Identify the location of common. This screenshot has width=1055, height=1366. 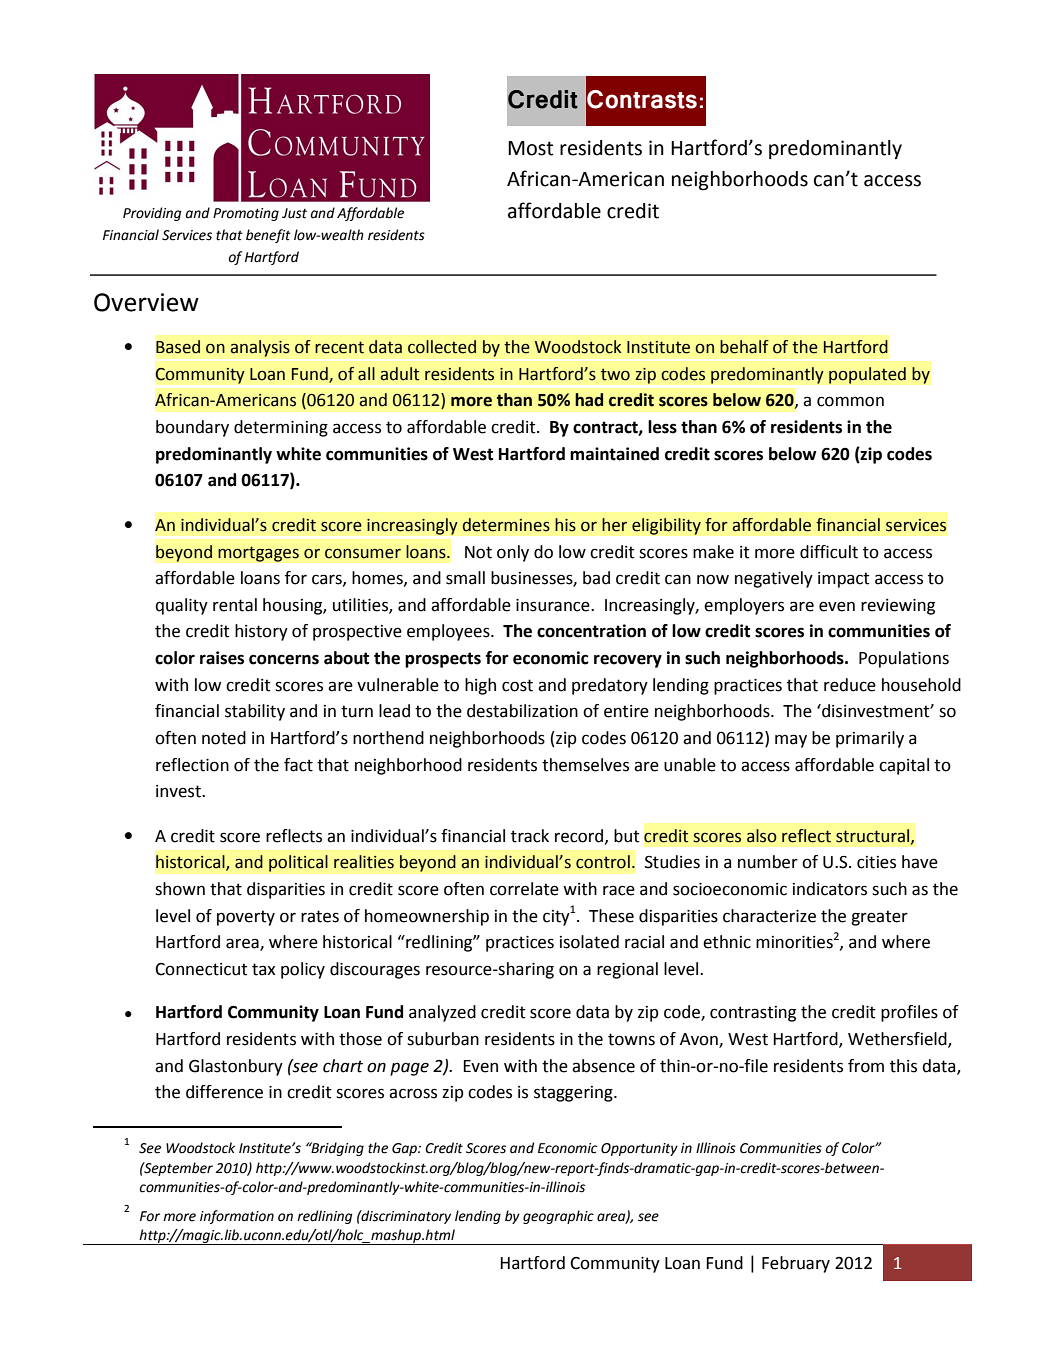
(850, 401).
